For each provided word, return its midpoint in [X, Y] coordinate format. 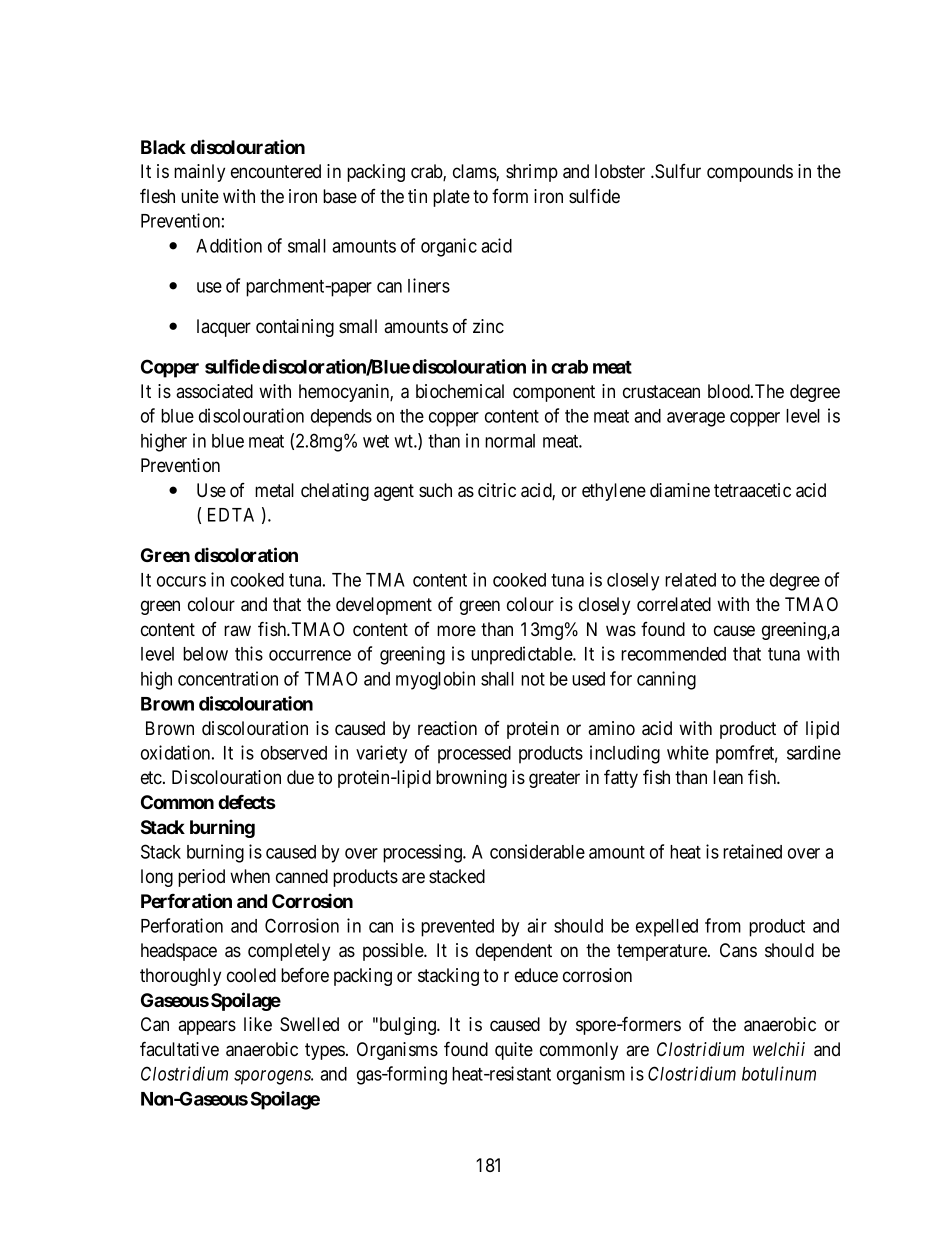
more [456, 630]
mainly [199, 173]
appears [207, 1027]
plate [451, 198]
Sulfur [677, 171]
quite [514, 1051]
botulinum [779, 1073]
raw [237, 630]
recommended [673, 654]
